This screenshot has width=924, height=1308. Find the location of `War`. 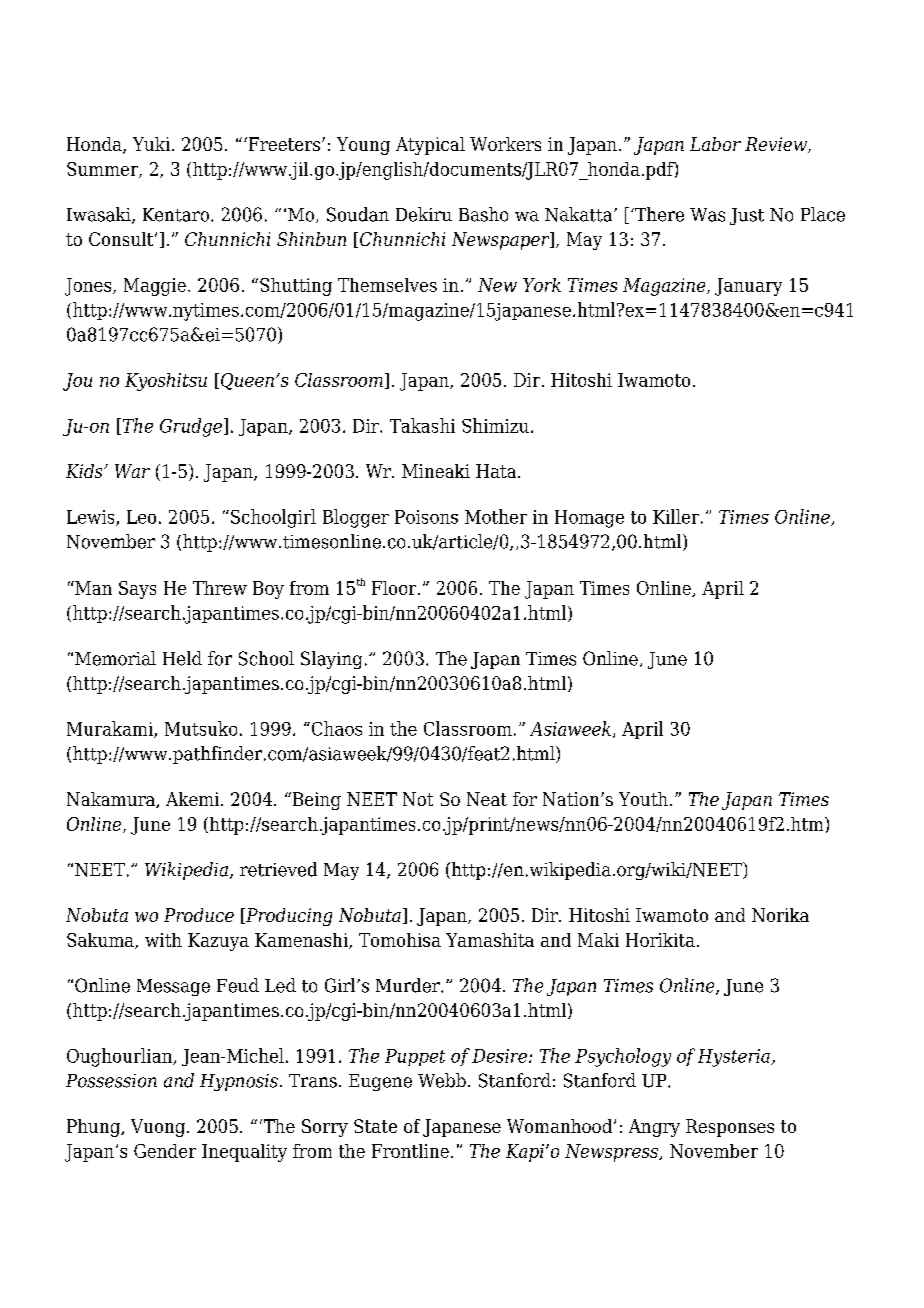

War is located at coordinates (132, 471).
